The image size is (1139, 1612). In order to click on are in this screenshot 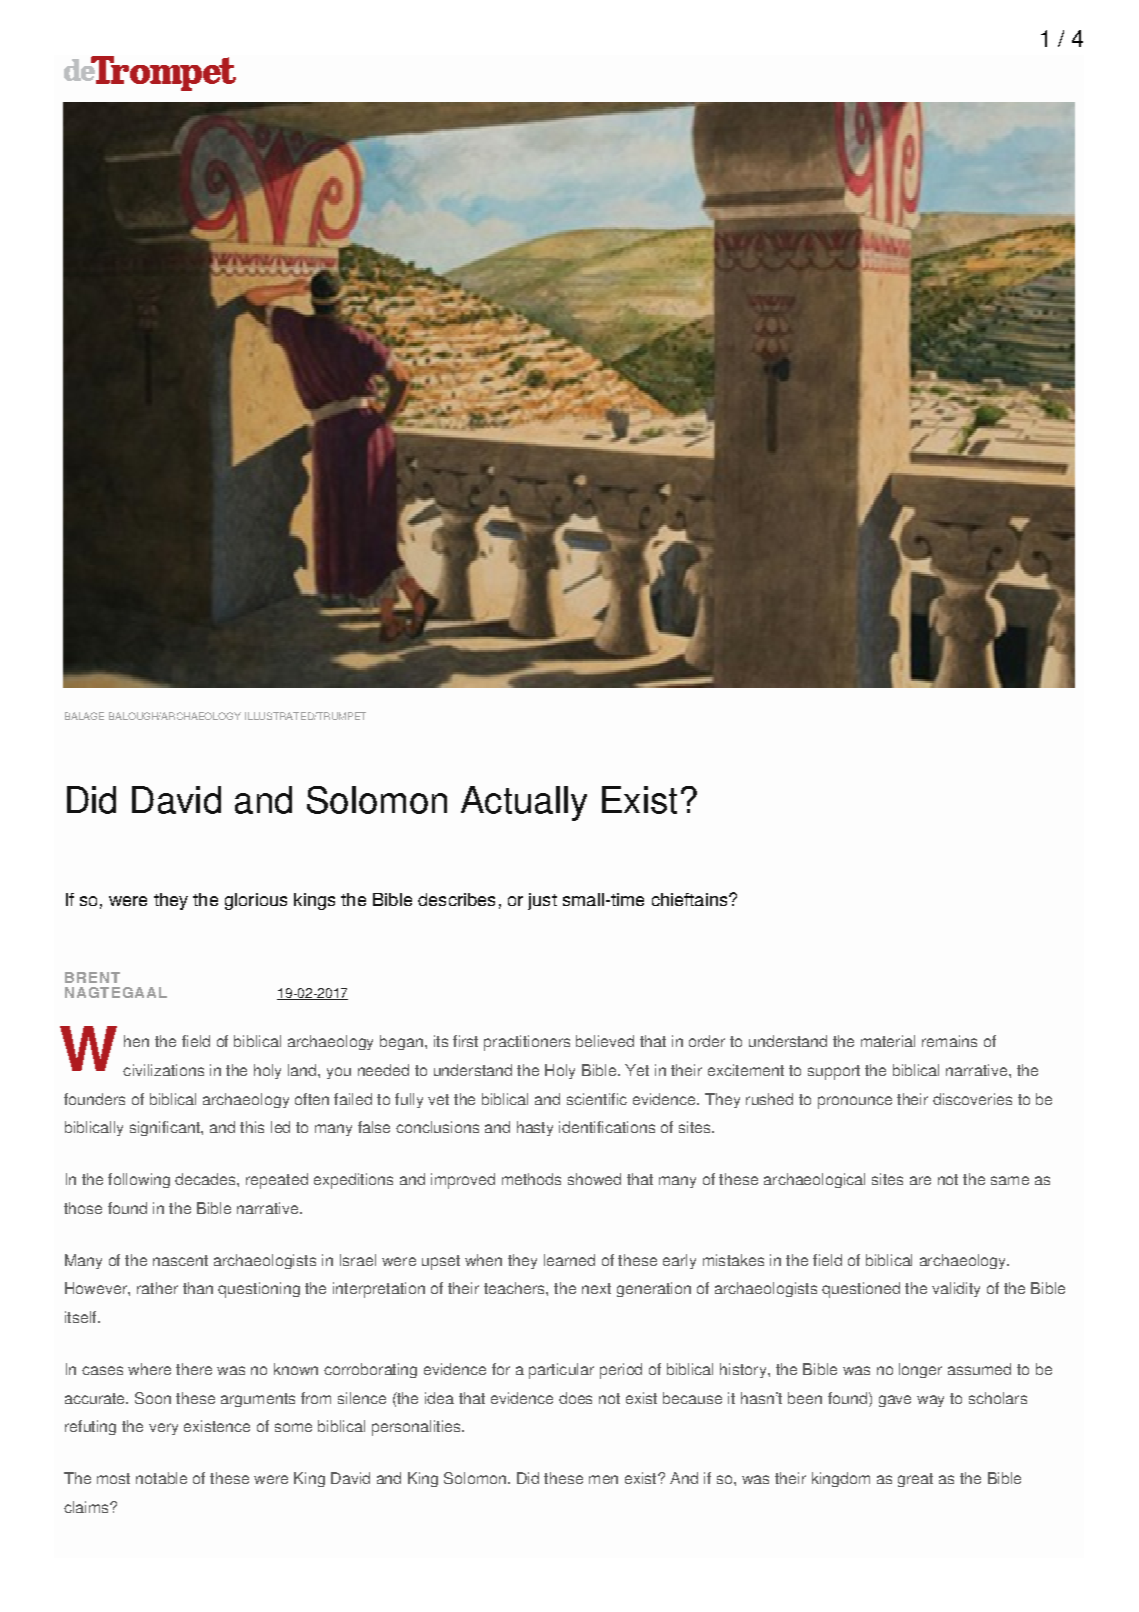, I will do `click(920, 1180)`.
